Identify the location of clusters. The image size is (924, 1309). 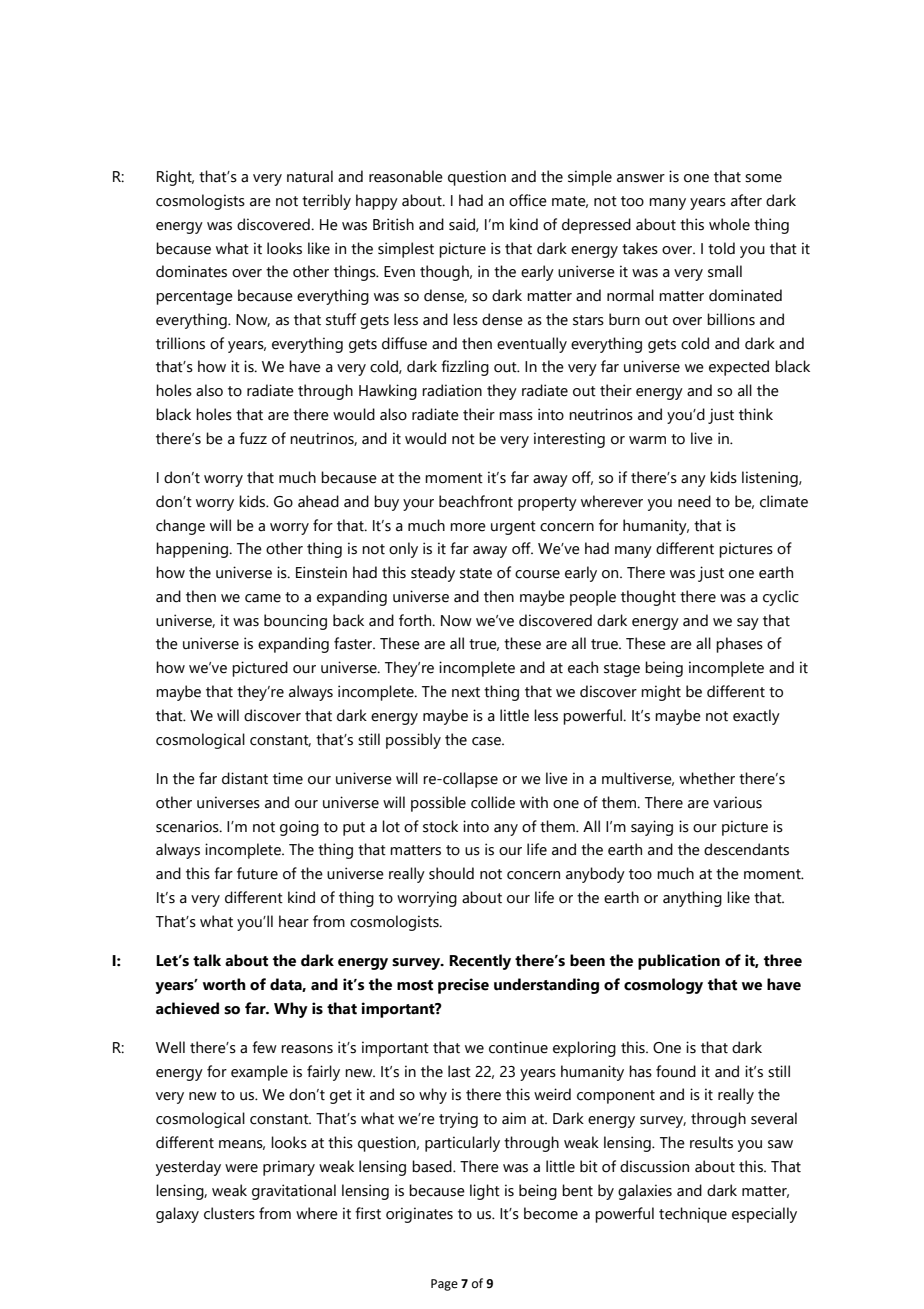
(229, 1213).
